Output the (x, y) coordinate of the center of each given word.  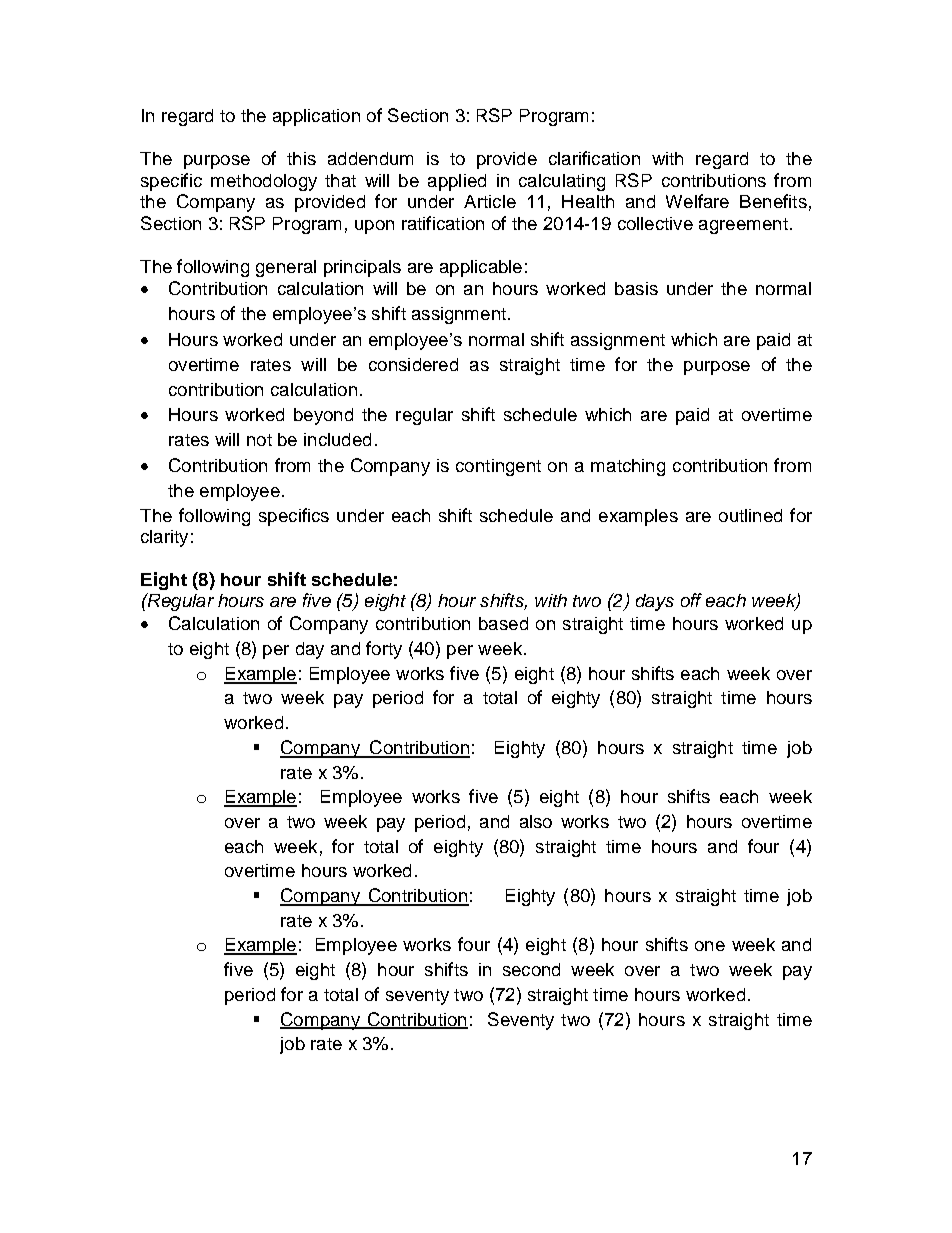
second (531, 969)
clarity (164, 538)
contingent (498, 467)
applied (457, 182)
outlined (750, 515)
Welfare (697, 201)
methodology (264, 182)
